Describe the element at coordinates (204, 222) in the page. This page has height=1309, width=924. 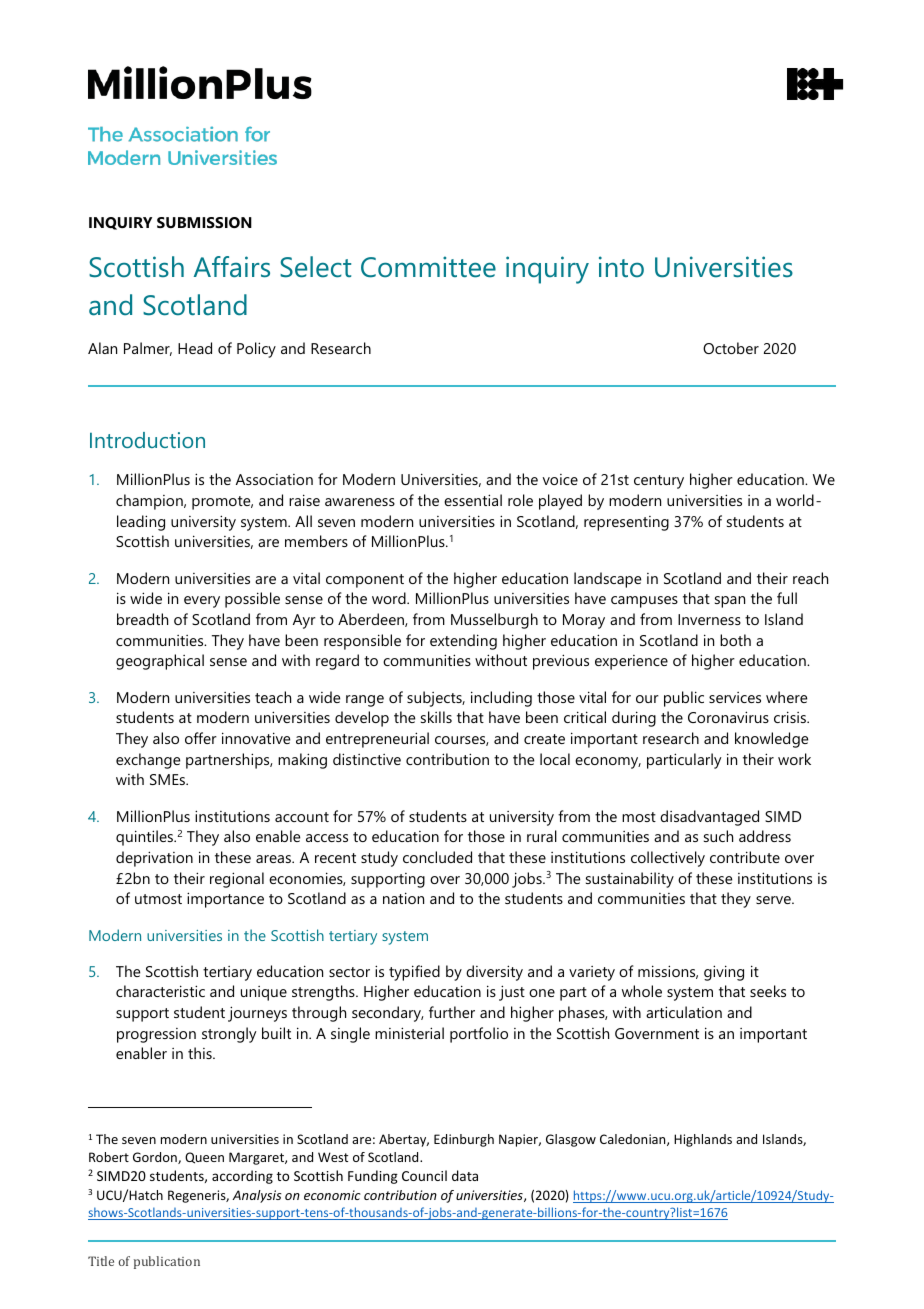
I see `SUBMISSION` at that location.
